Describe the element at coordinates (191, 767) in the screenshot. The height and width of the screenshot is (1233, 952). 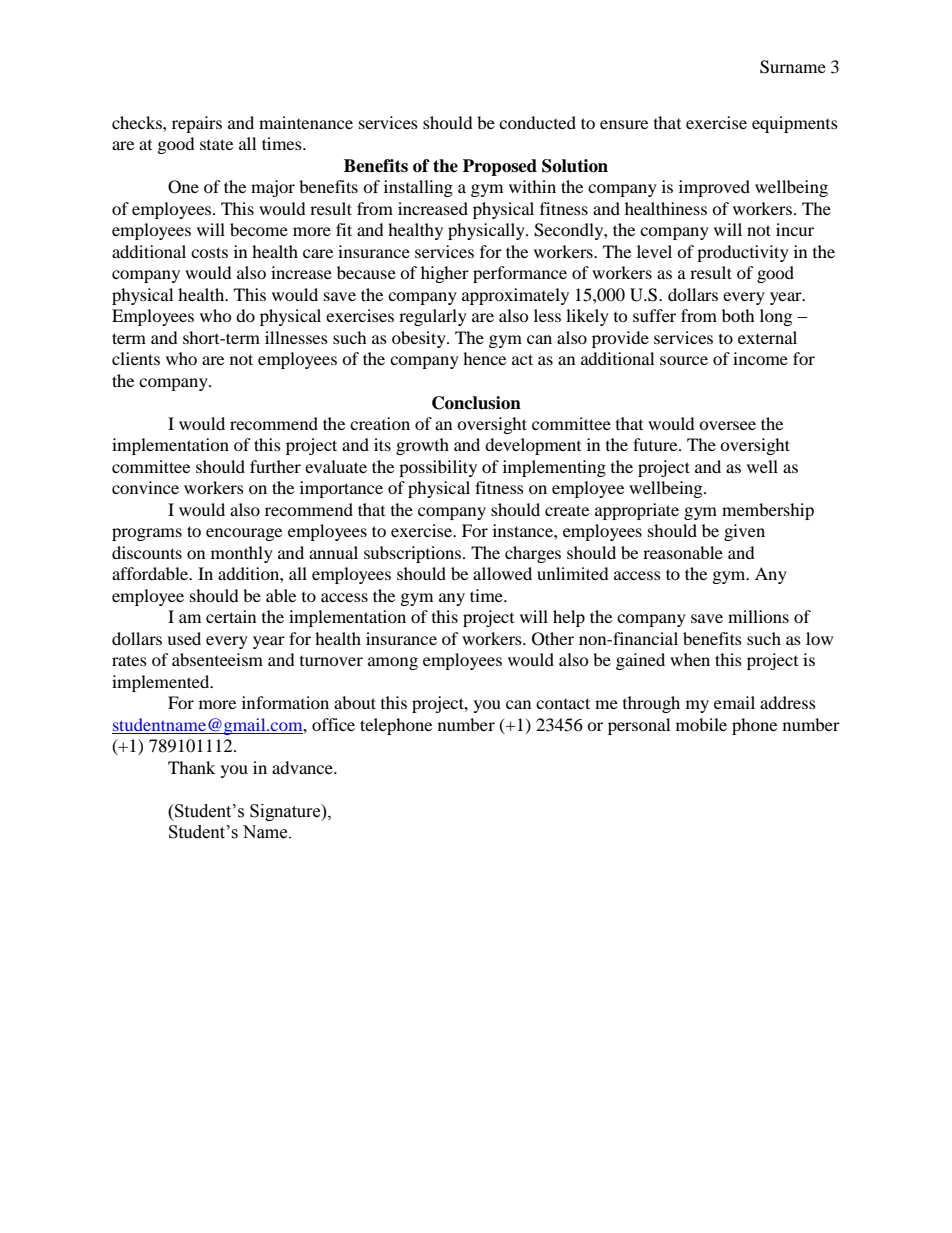
I see `Thank` at that location.
